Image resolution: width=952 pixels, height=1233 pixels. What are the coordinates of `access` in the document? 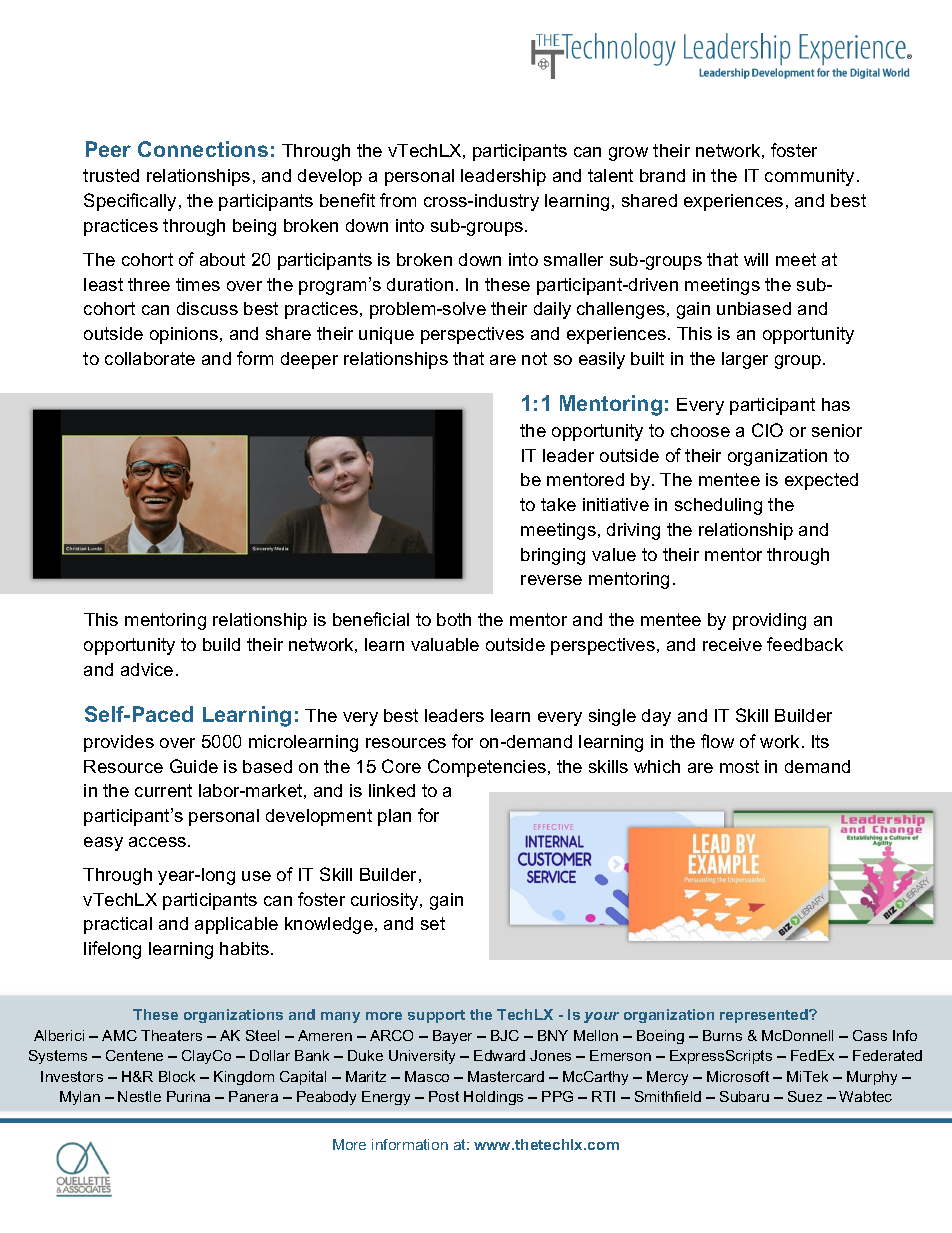 It's located at (157, 842).
